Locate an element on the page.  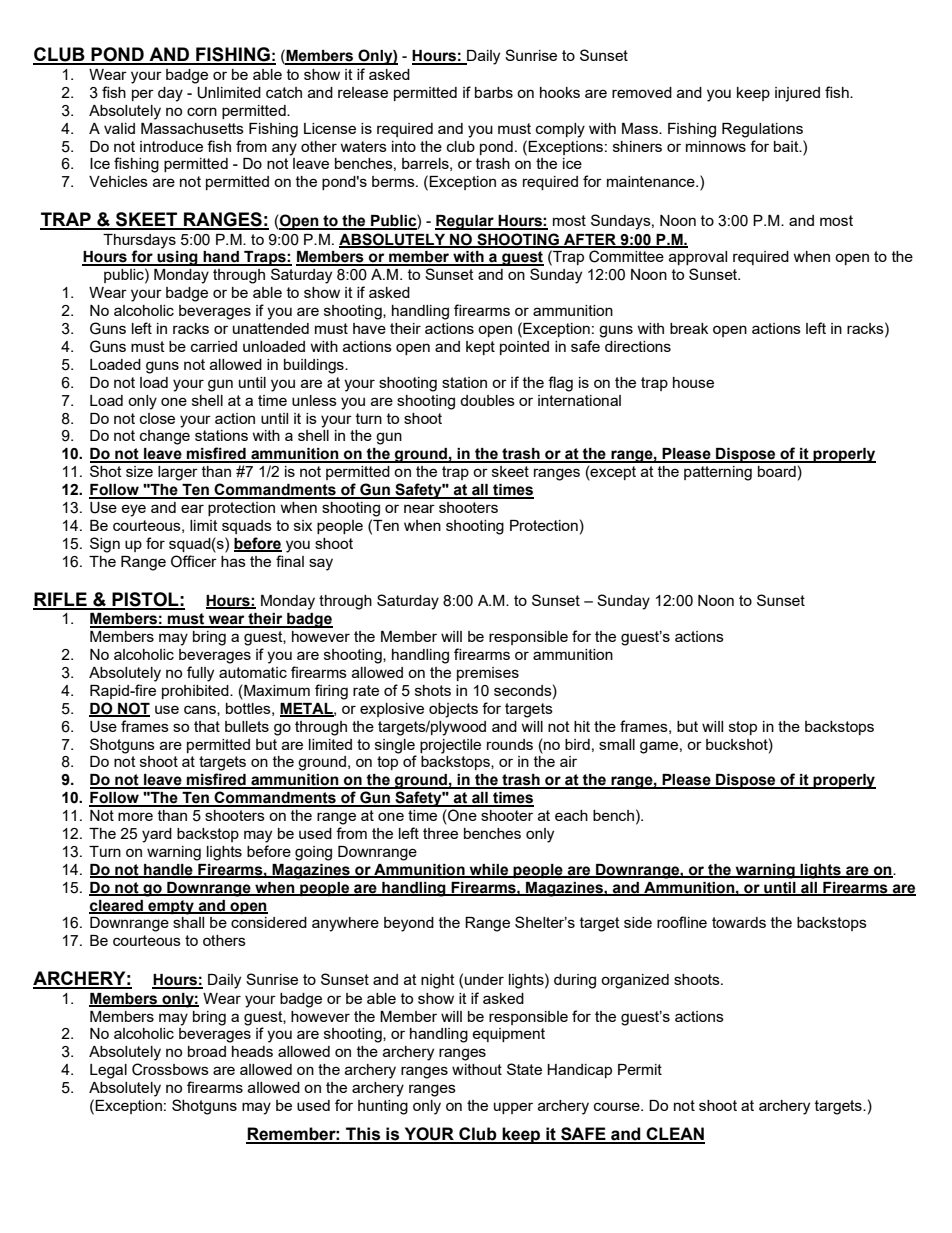
corn is located at coordinates (202, 111).
